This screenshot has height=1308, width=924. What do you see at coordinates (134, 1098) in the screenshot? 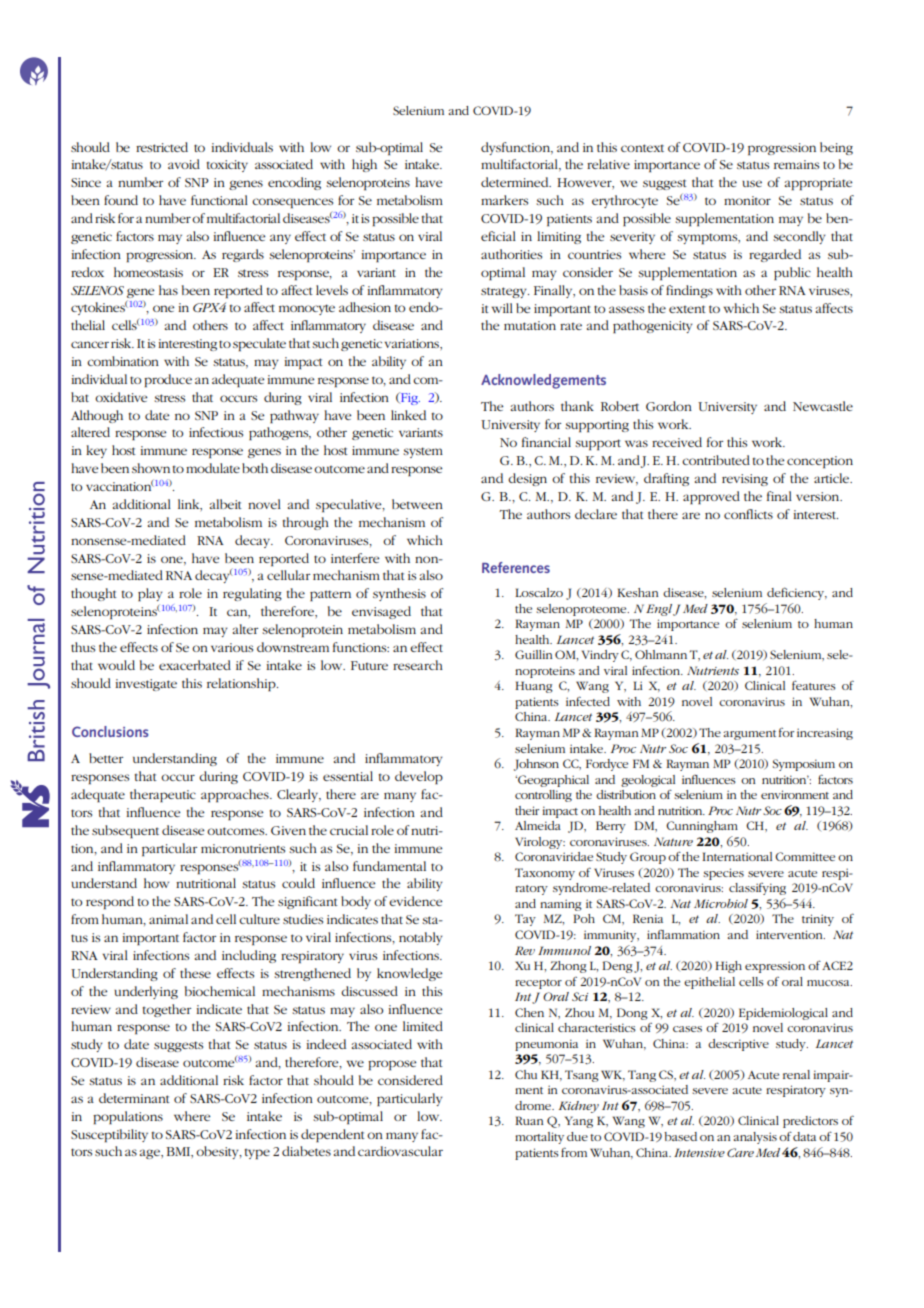
I see `determinant` at bounding box center [134, 1098].
